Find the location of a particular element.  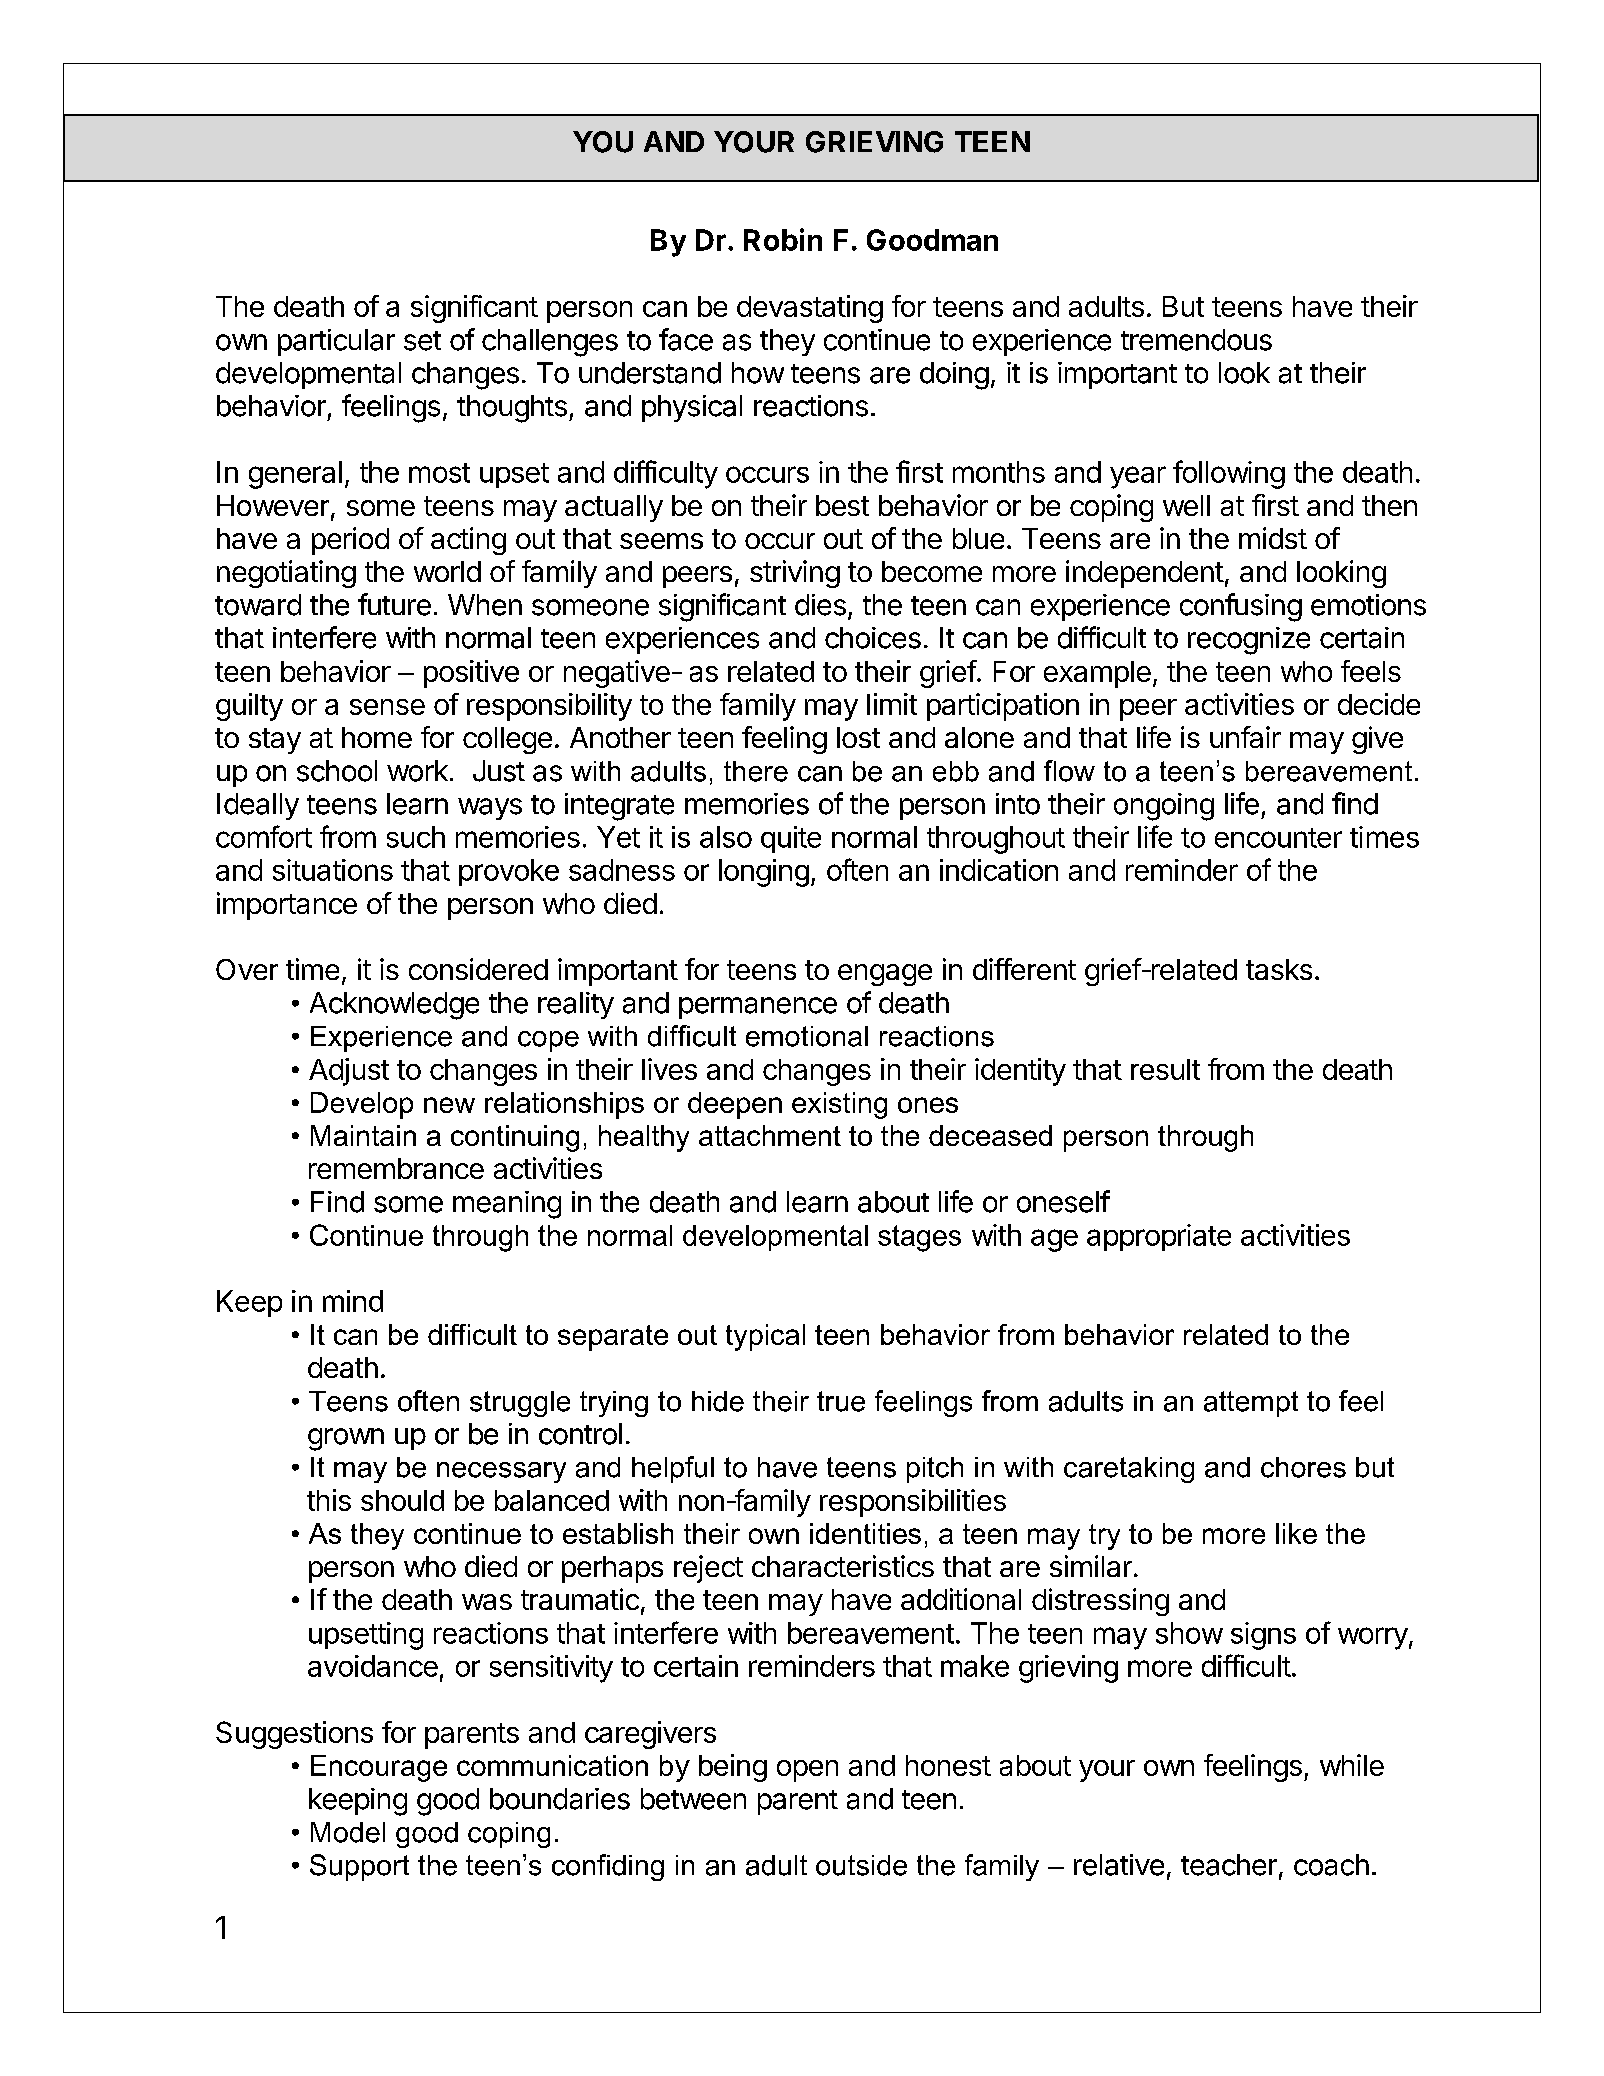

particular is located at coordinates (336, 342).
